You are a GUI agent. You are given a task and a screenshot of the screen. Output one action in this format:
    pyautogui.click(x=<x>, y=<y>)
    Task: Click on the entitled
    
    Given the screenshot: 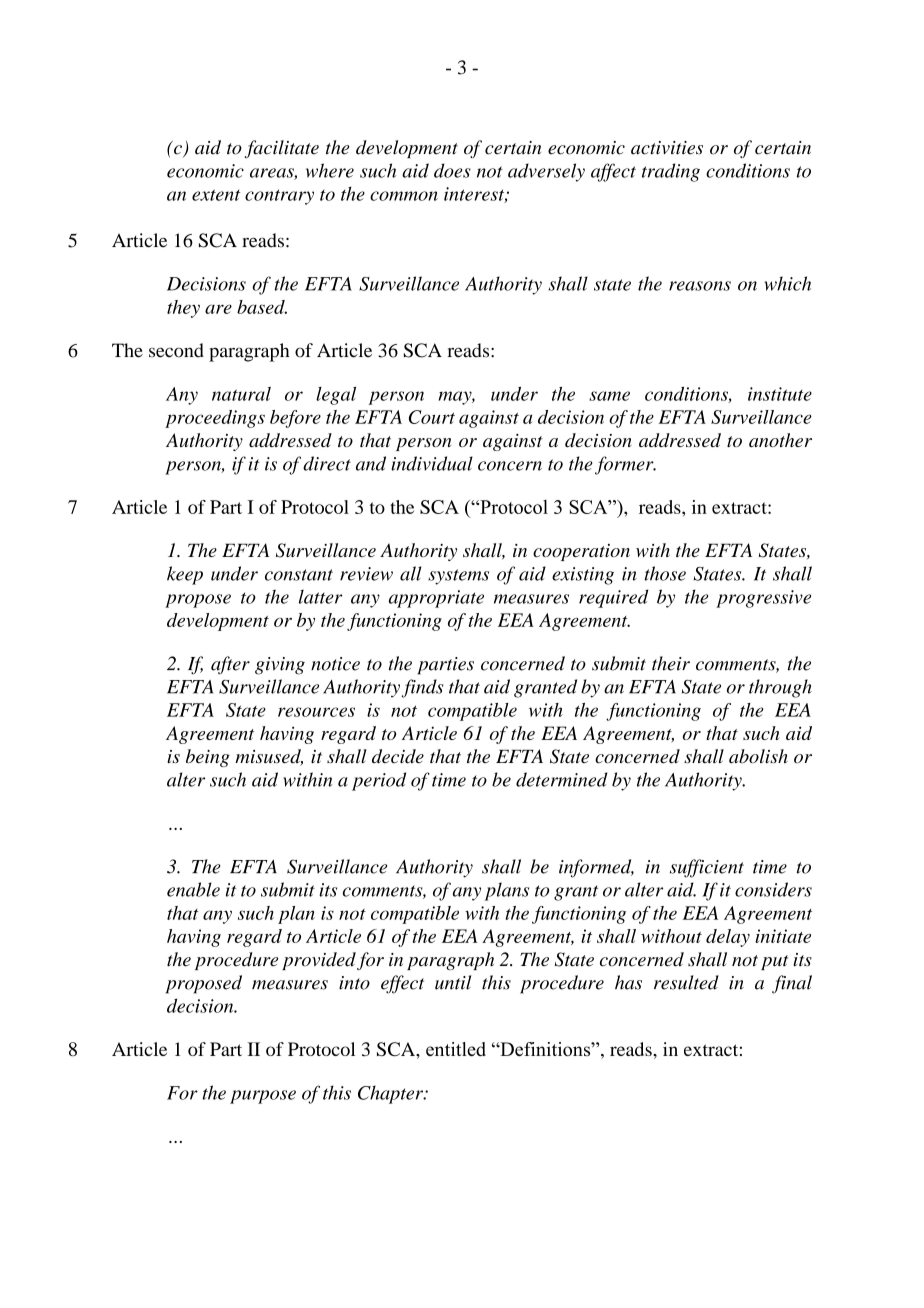 What is the action you would take?
    pyautogui.click(x=456, y=1049)
